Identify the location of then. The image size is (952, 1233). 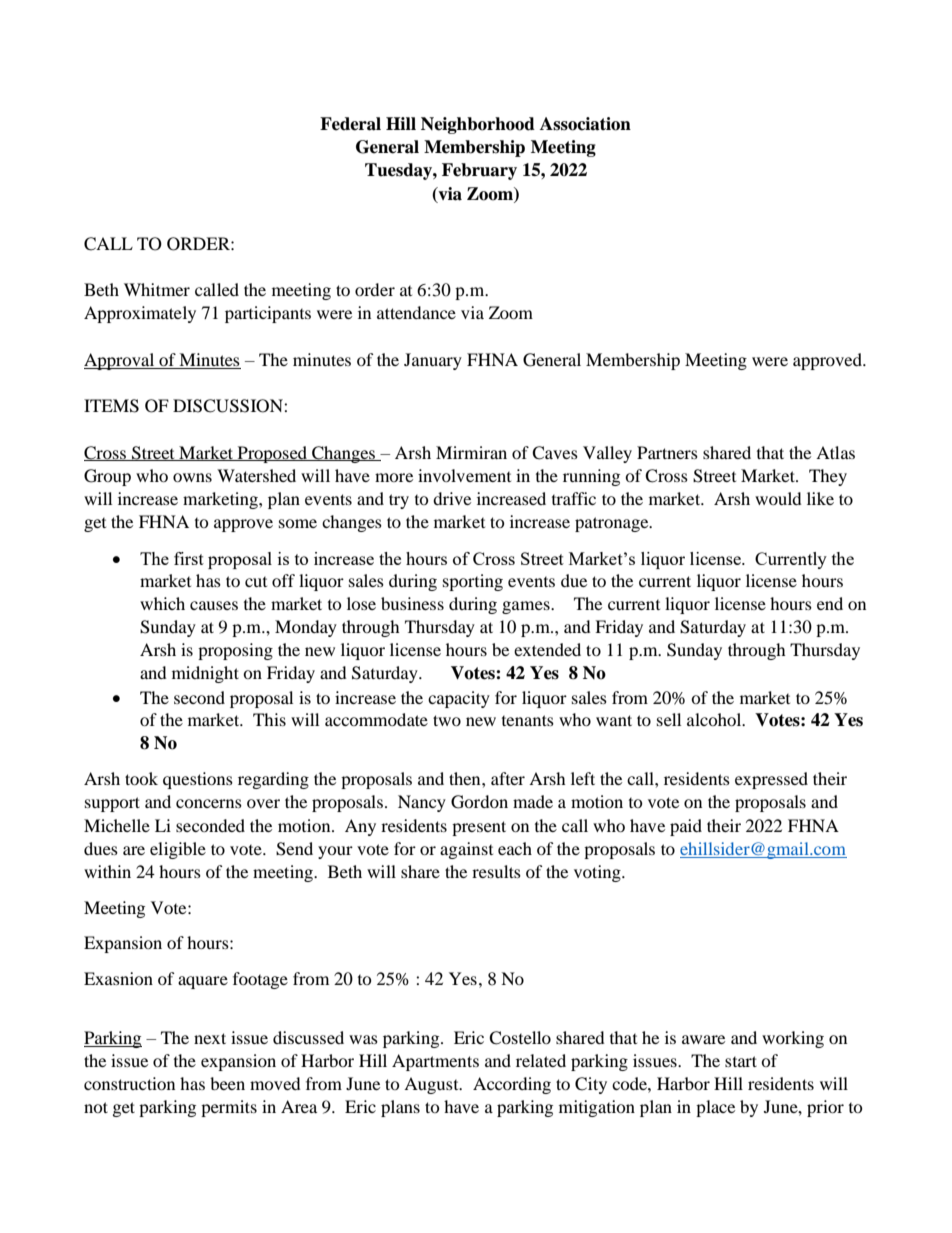
(466, 778).
